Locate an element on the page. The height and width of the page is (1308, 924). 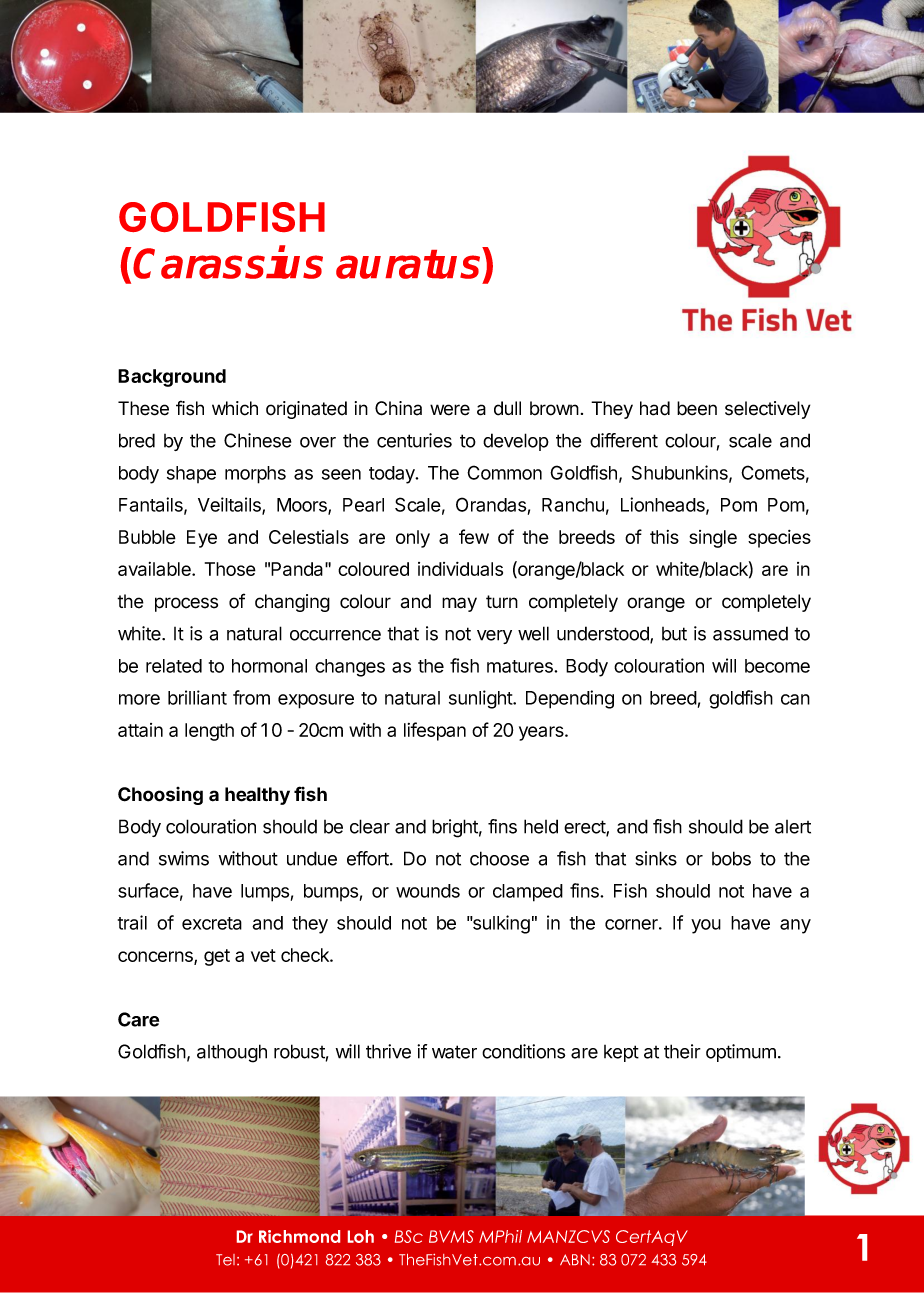
which is located at coordinates (235, 408).
